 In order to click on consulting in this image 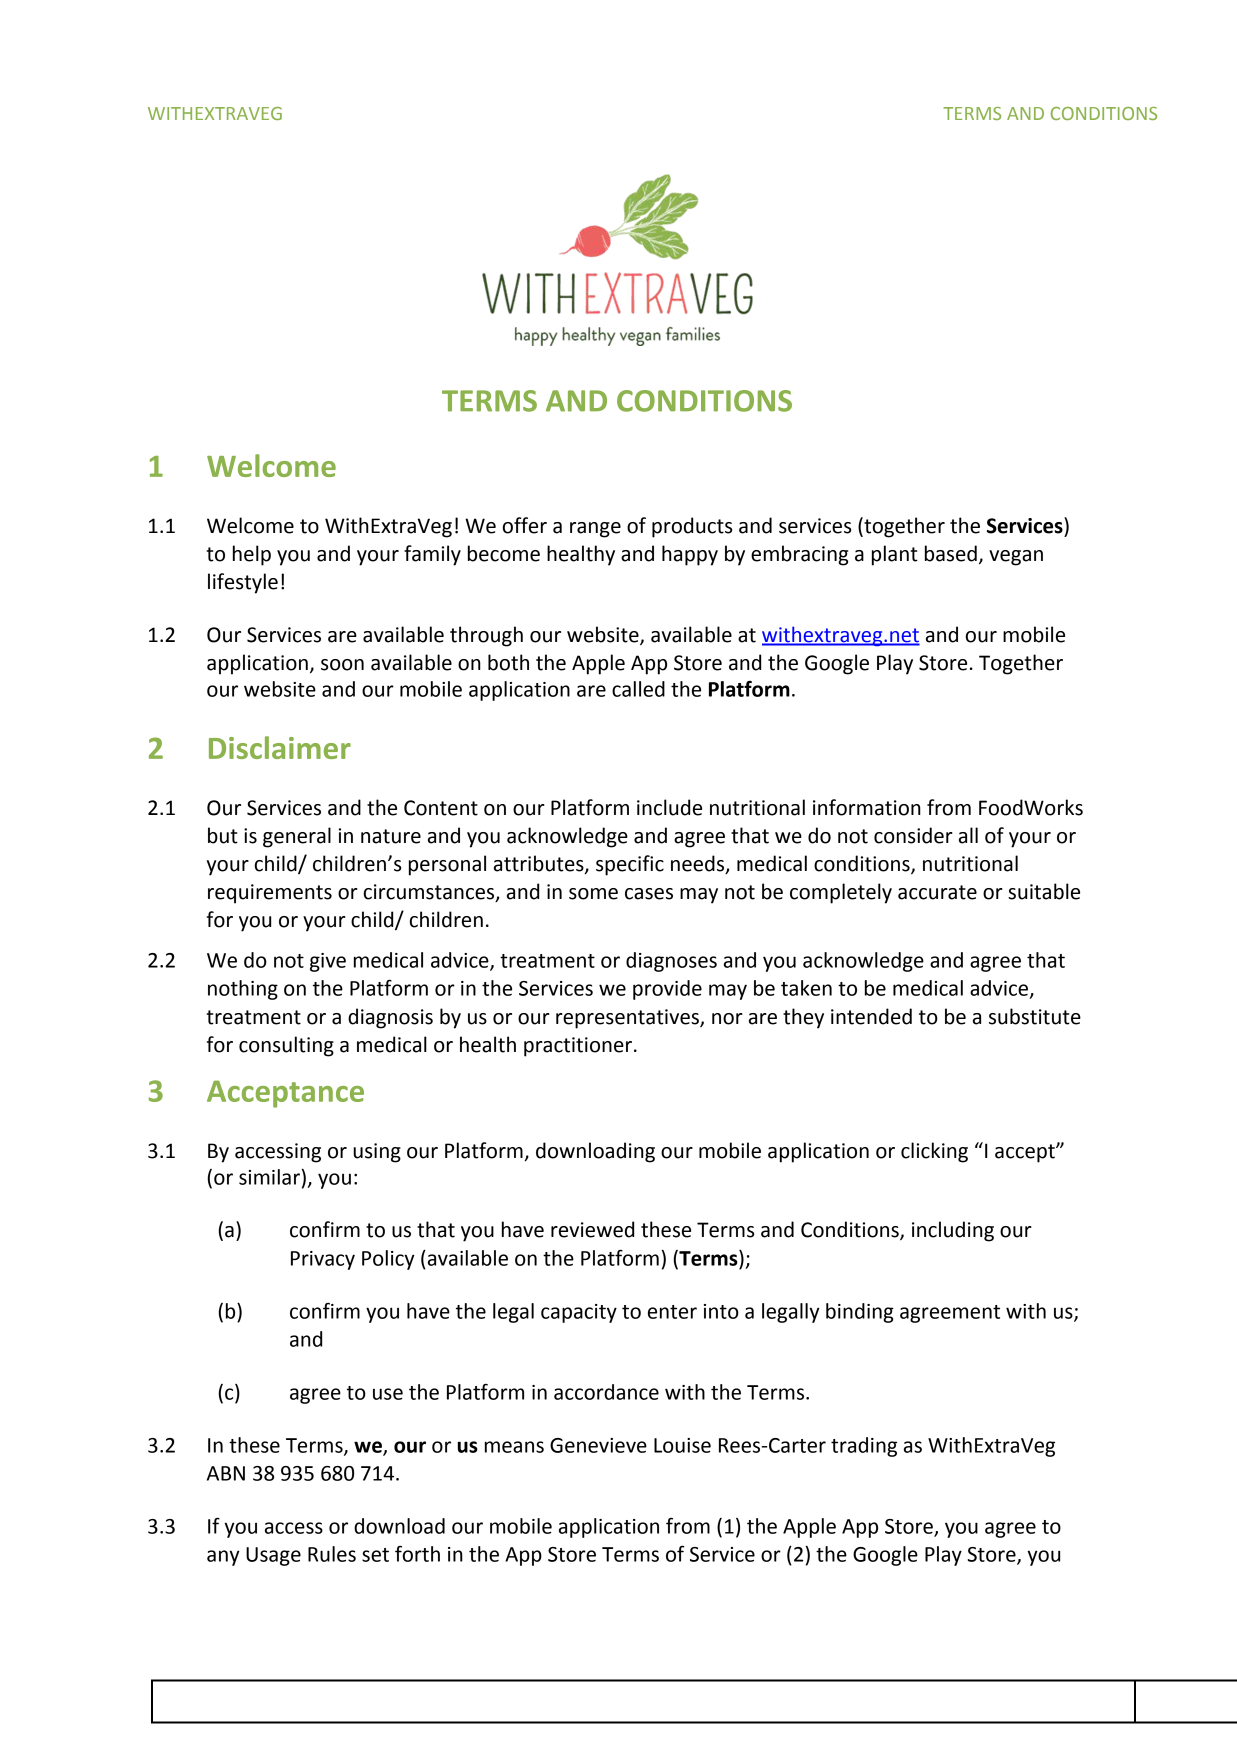, I will do `click(286, 1046)`.
